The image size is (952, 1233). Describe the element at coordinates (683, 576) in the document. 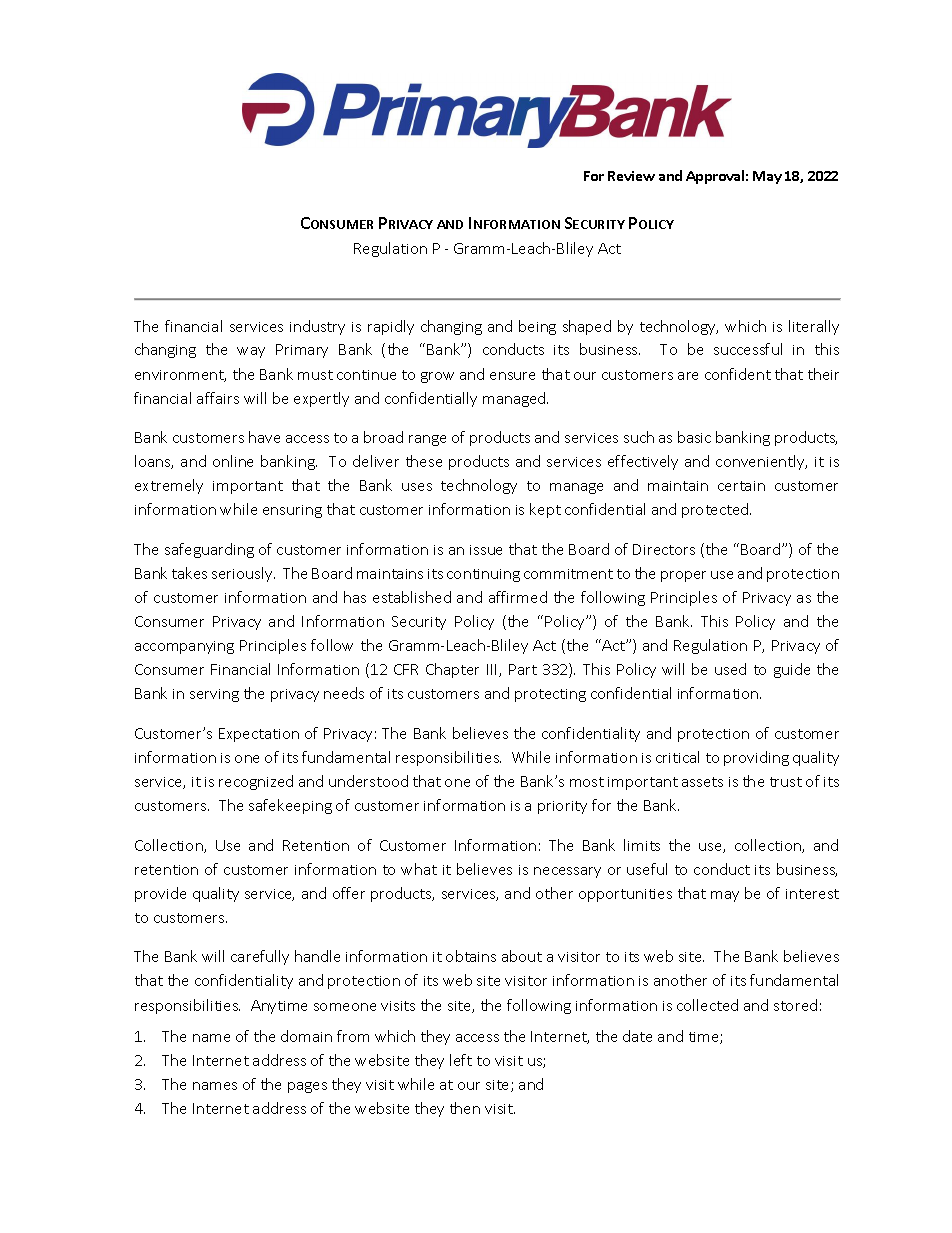

I see `proper` at that location.
